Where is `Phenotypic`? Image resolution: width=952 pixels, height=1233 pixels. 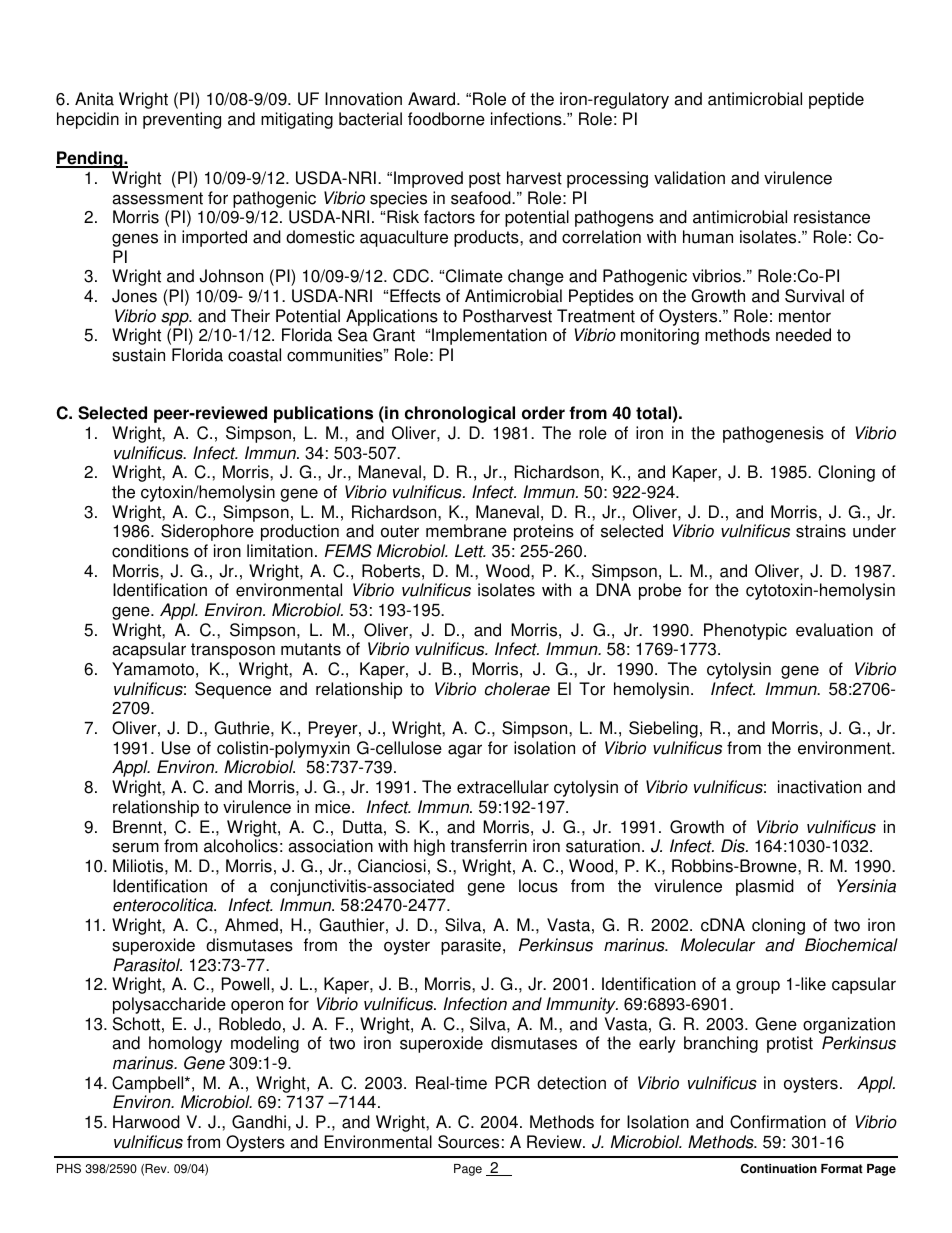 Phenotypic is located at coordinates (745, 631).
